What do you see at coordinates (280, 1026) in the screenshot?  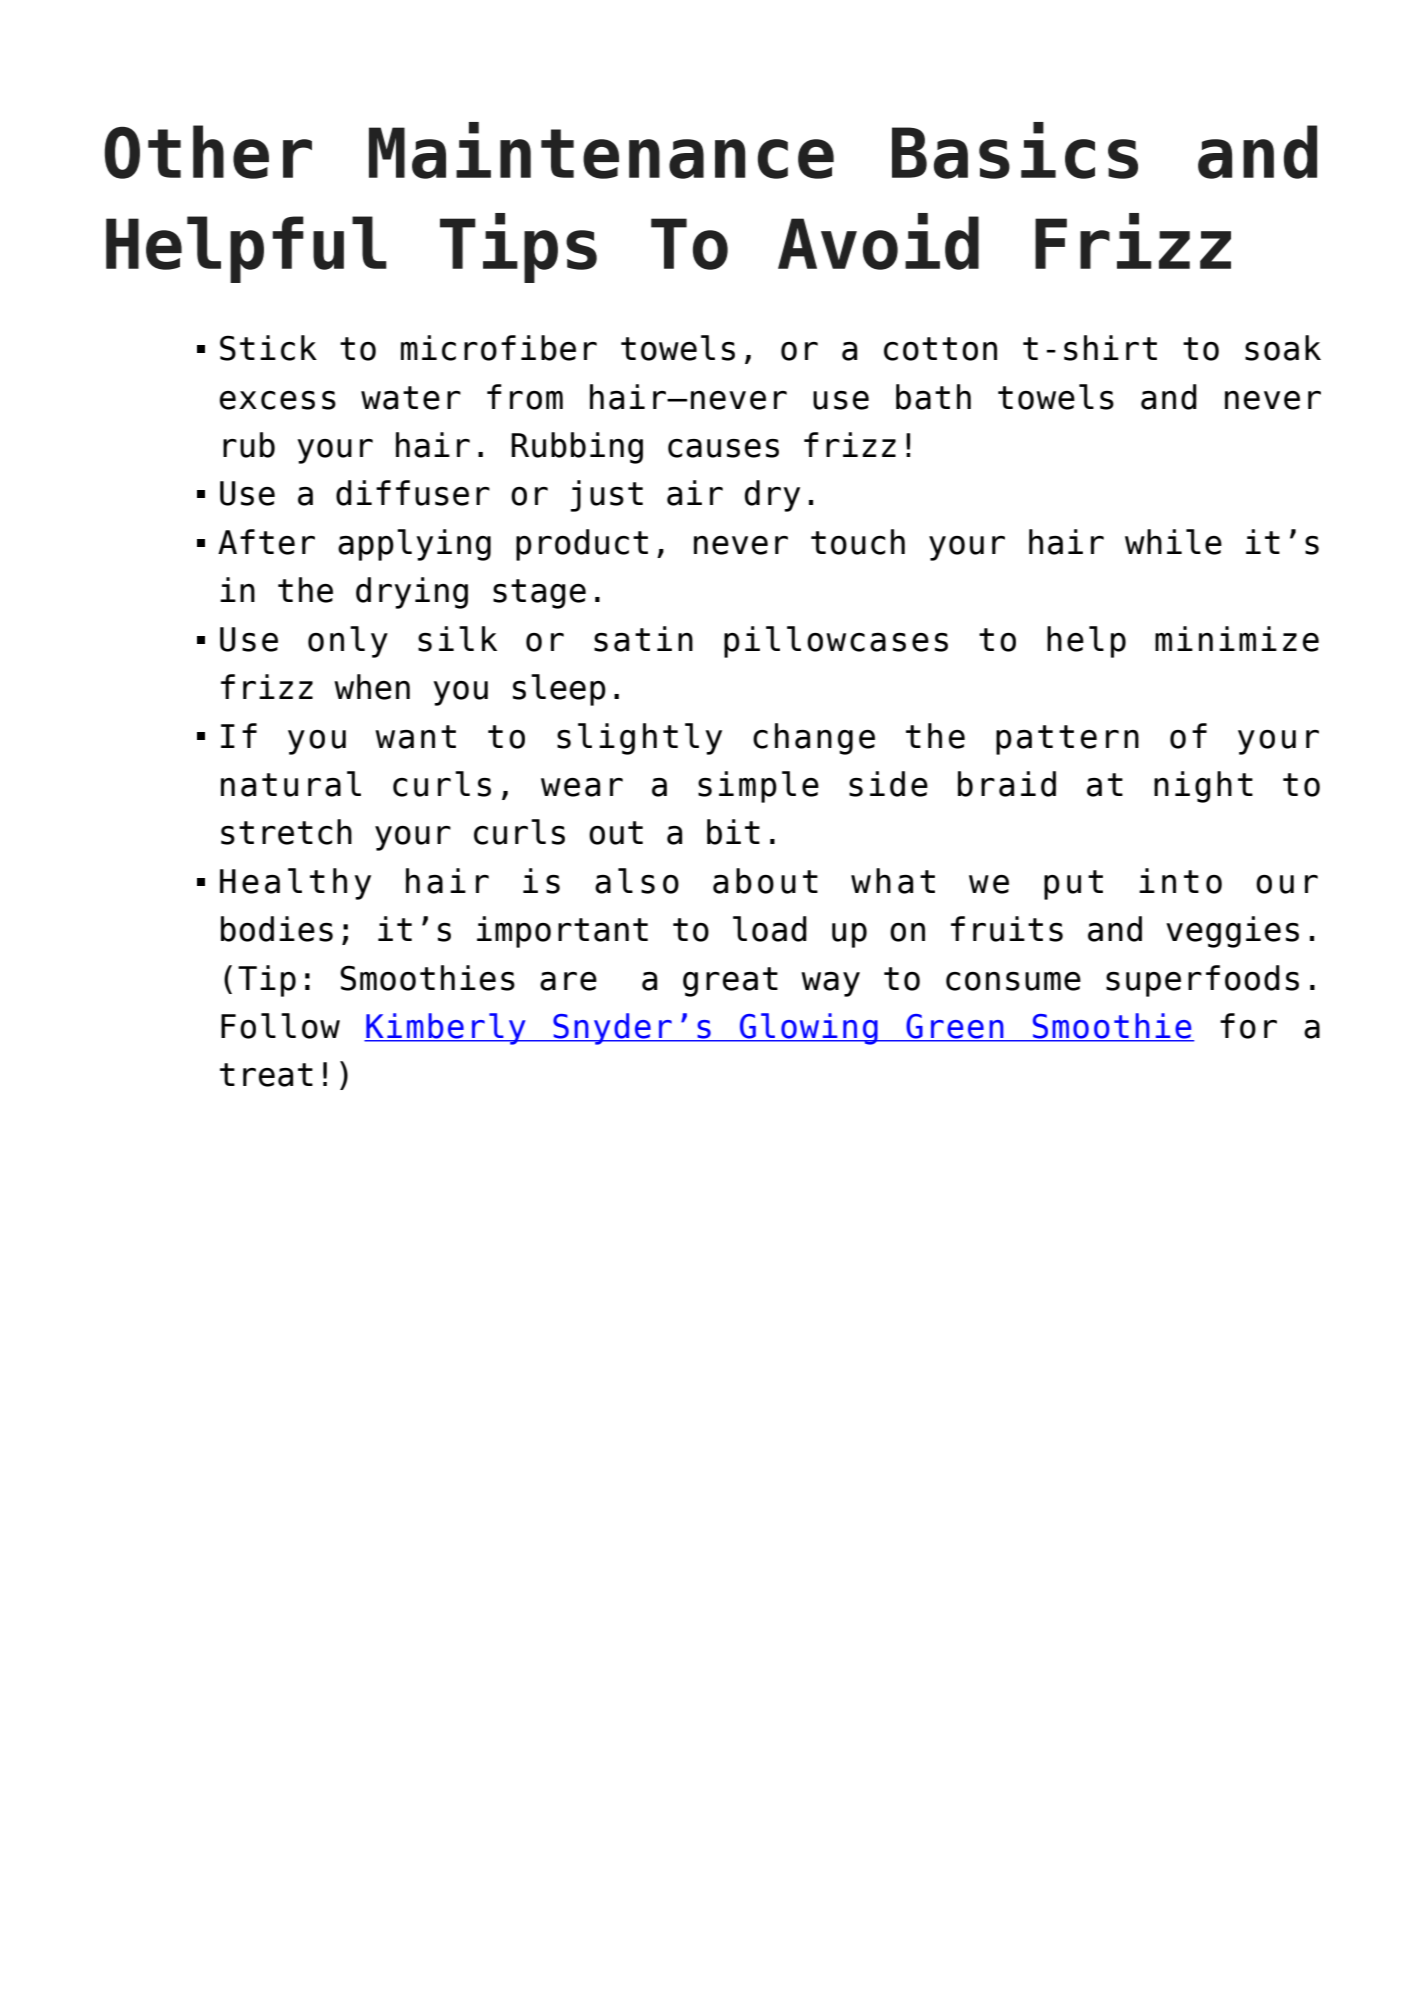 I see `Follow` at bounding box center [280, 1026].
